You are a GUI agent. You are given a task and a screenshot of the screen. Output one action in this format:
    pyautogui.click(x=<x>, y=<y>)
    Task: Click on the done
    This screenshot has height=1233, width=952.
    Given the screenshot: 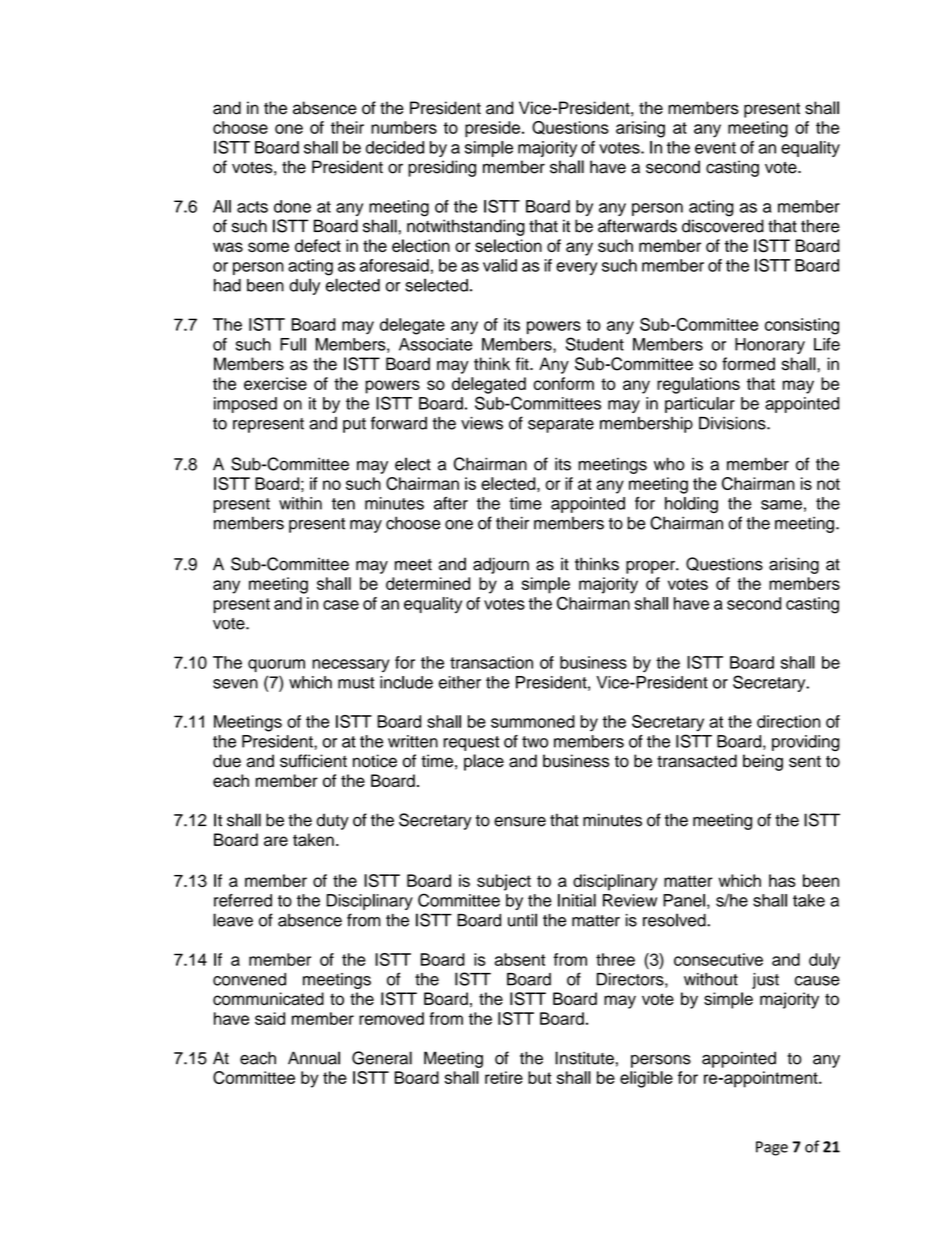 What is the action you would take?
    pyautogui.click(x=292, y=206)
